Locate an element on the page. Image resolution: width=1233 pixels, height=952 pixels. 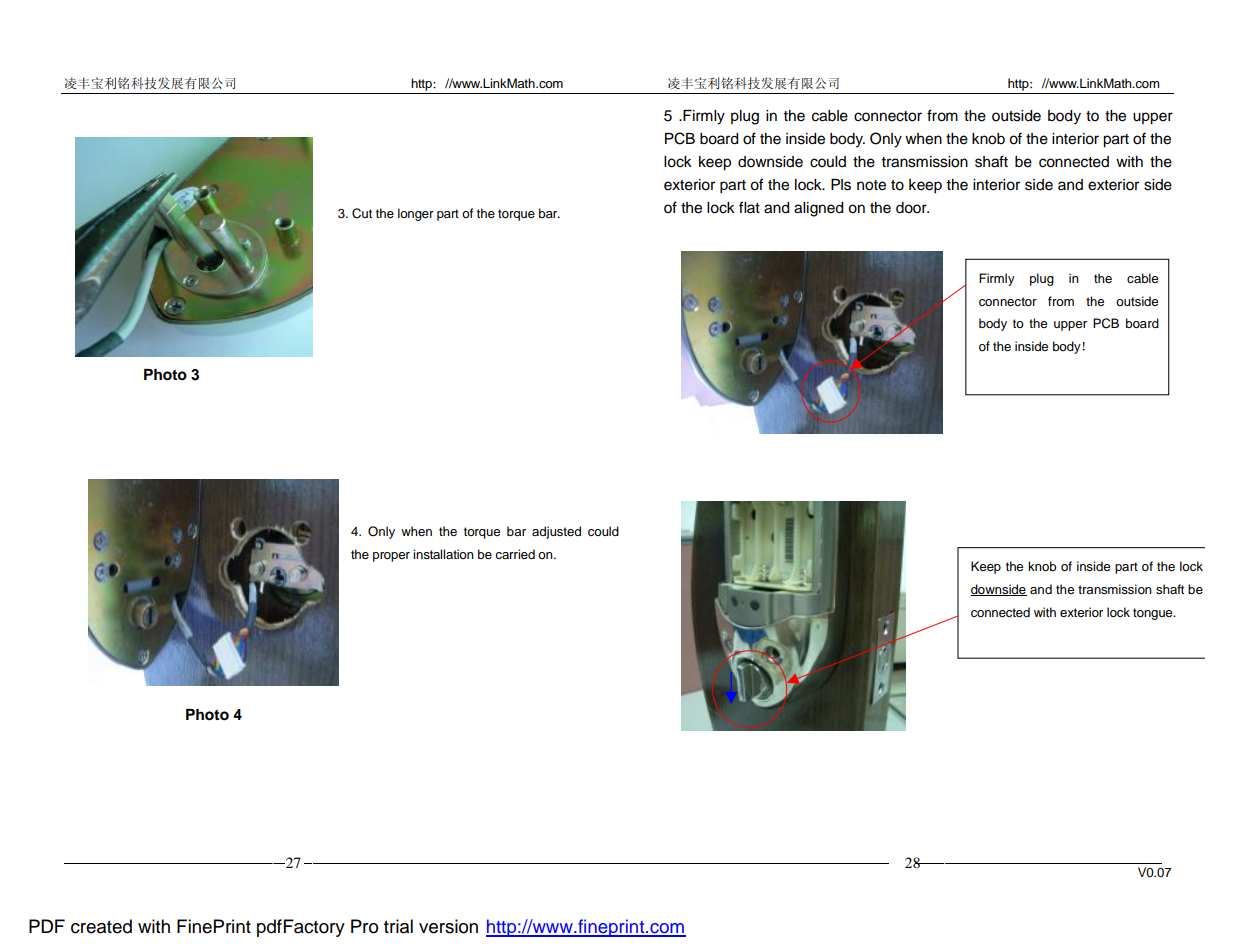
adjusted is located at coordinates (556, 532).
